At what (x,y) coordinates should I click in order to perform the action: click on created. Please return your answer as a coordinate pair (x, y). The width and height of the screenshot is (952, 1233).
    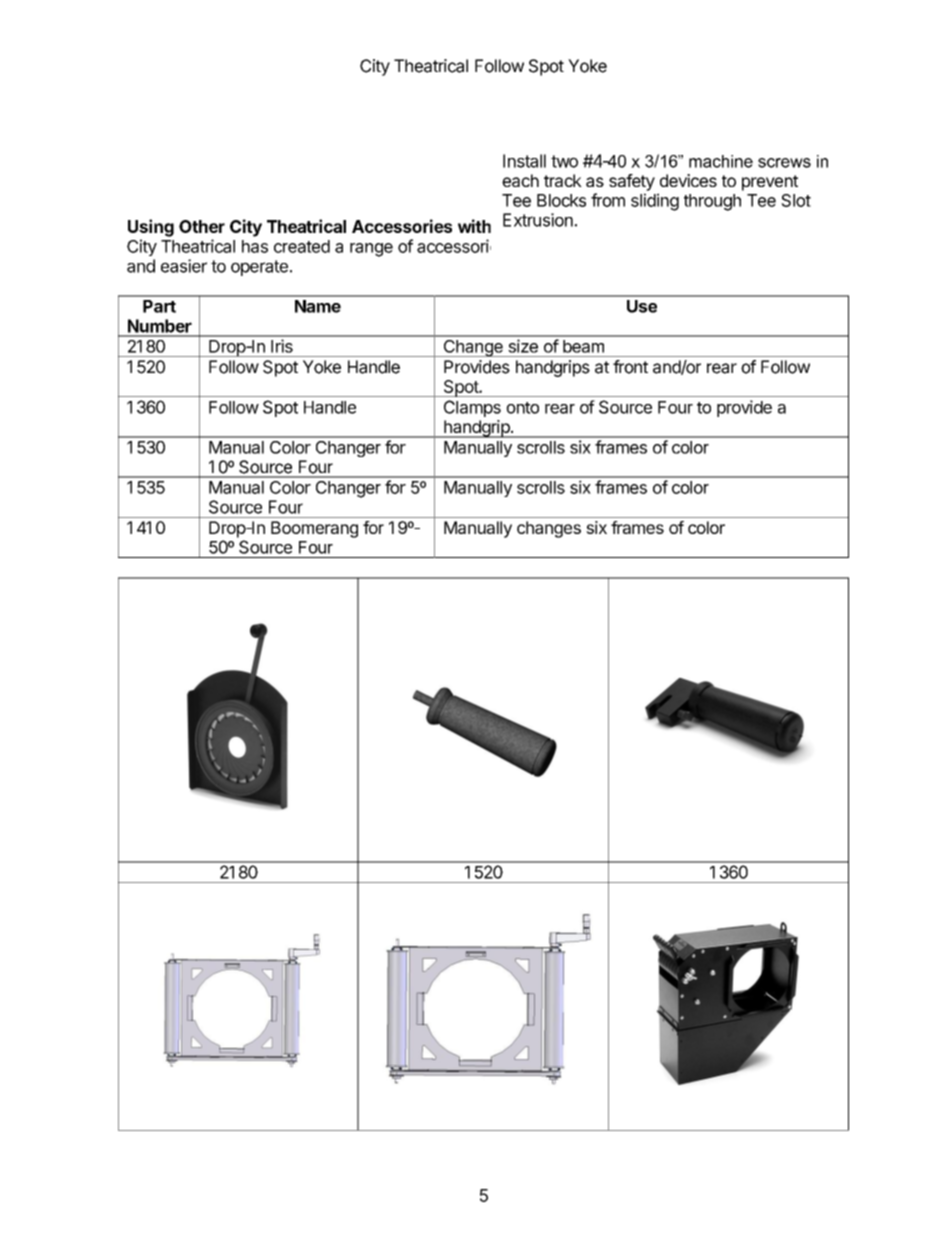
    Looking at the image, I should click on (302, 246).
